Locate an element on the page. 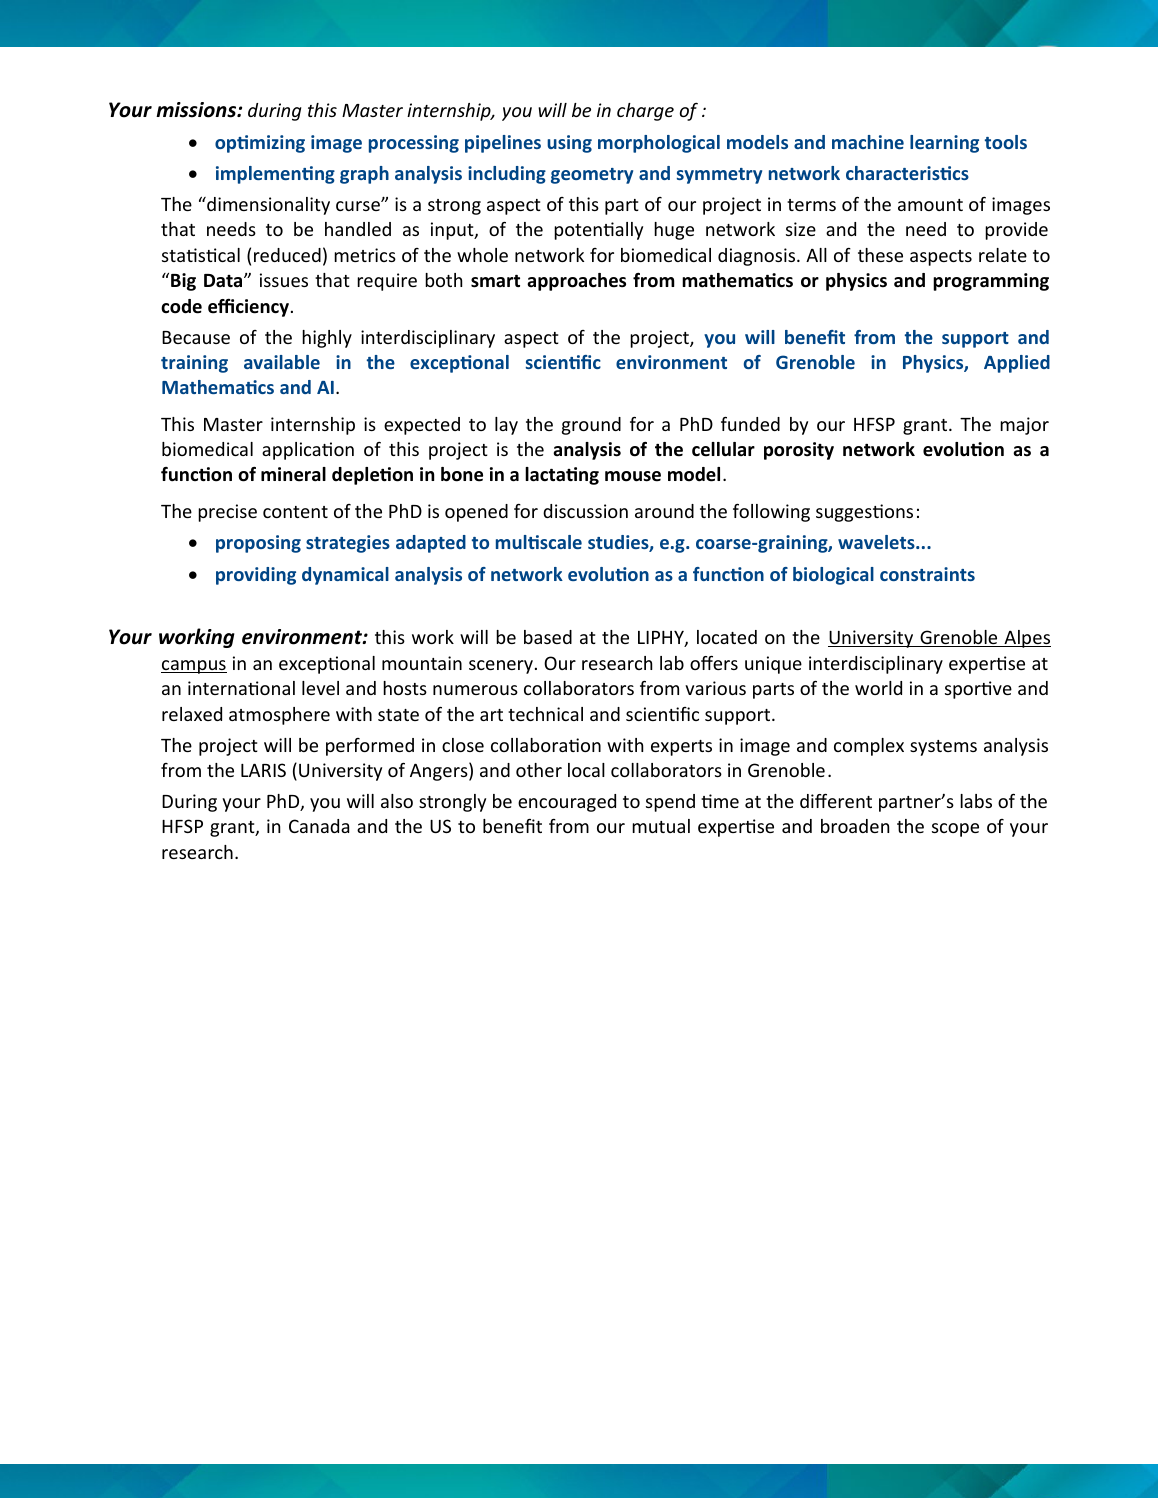 The height and width of the document is (1498, 1158). suggestions is located at coordinates (864, 513).
